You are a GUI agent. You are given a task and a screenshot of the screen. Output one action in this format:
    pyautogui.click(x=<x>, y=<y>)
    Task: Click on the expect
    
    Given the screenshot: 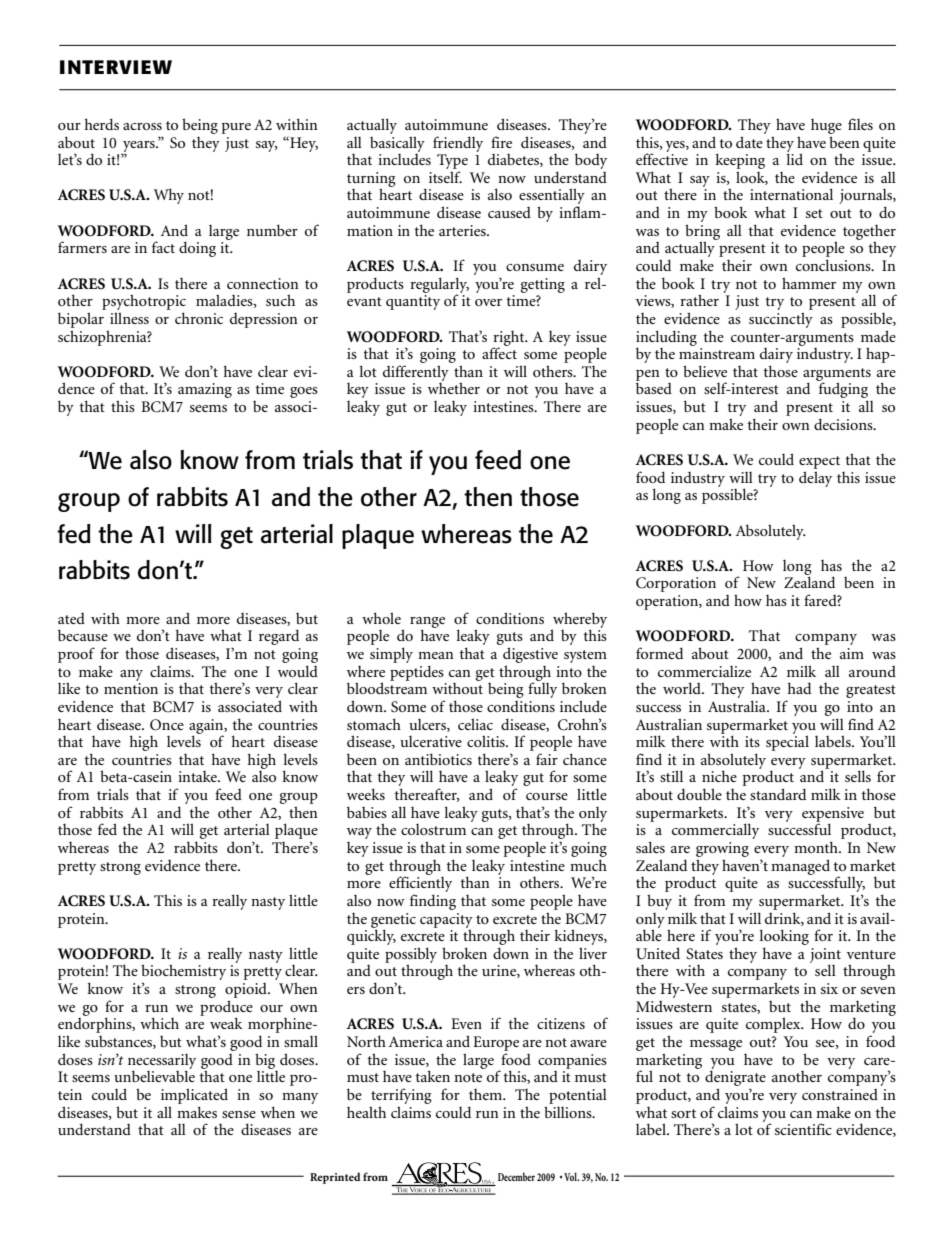 What is the action you would take?
    pyautogui.click(x=819, y=462)
